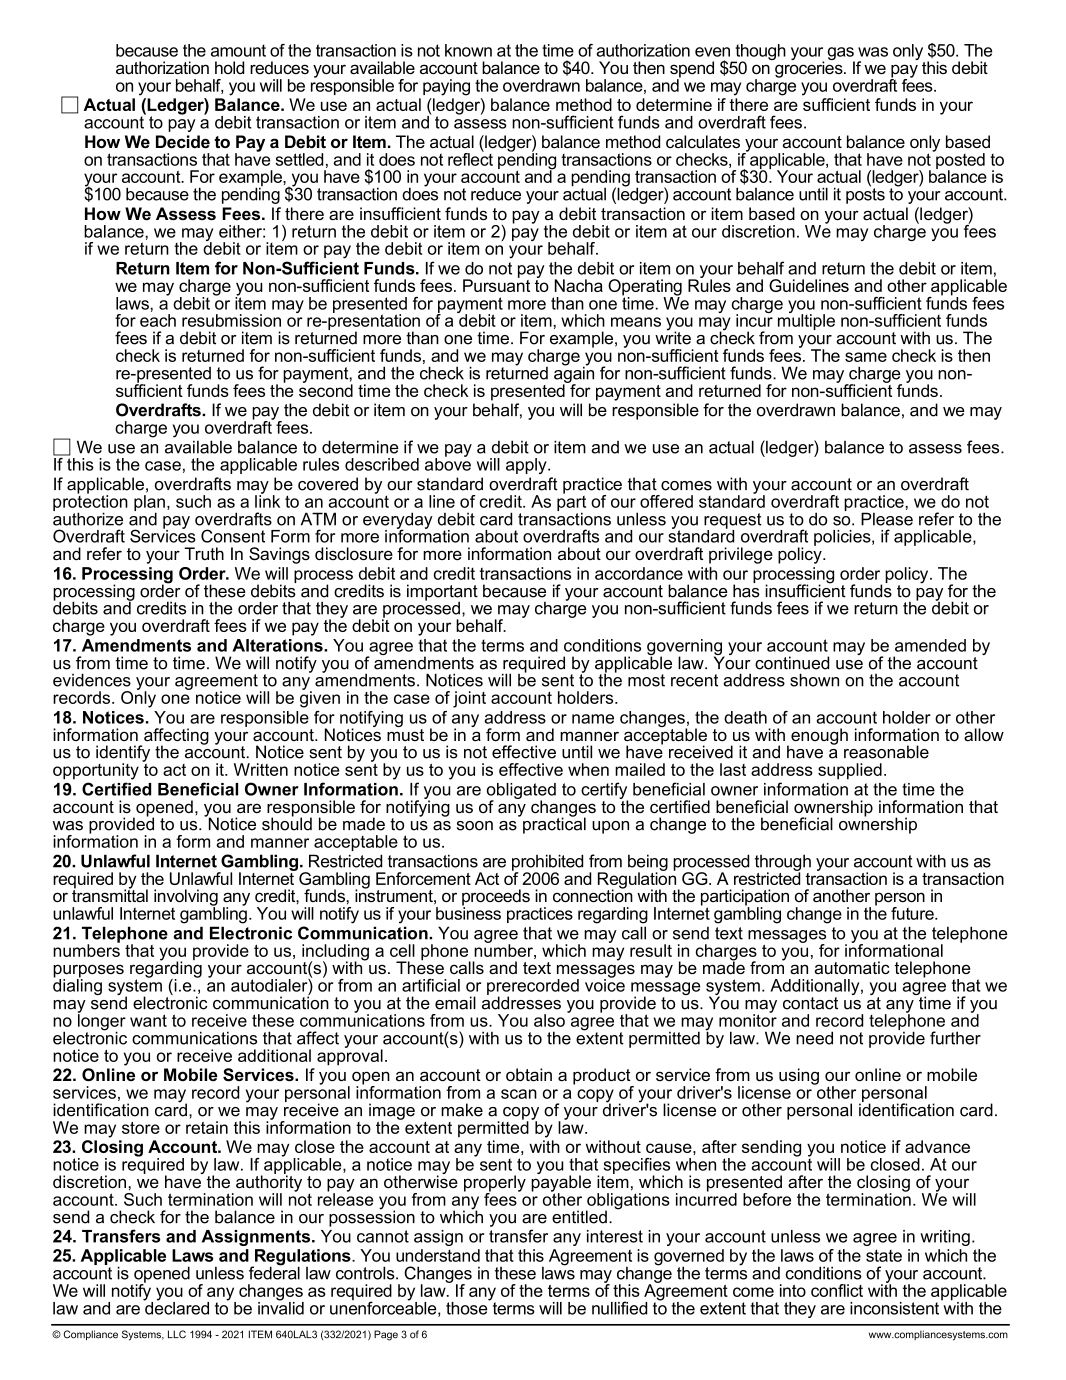 Image resolution: width=1066 pixels, height=1380 pixels. Describe the element at coordinates (496, 898) in the screenshot. I see `proceeds` at that location.
